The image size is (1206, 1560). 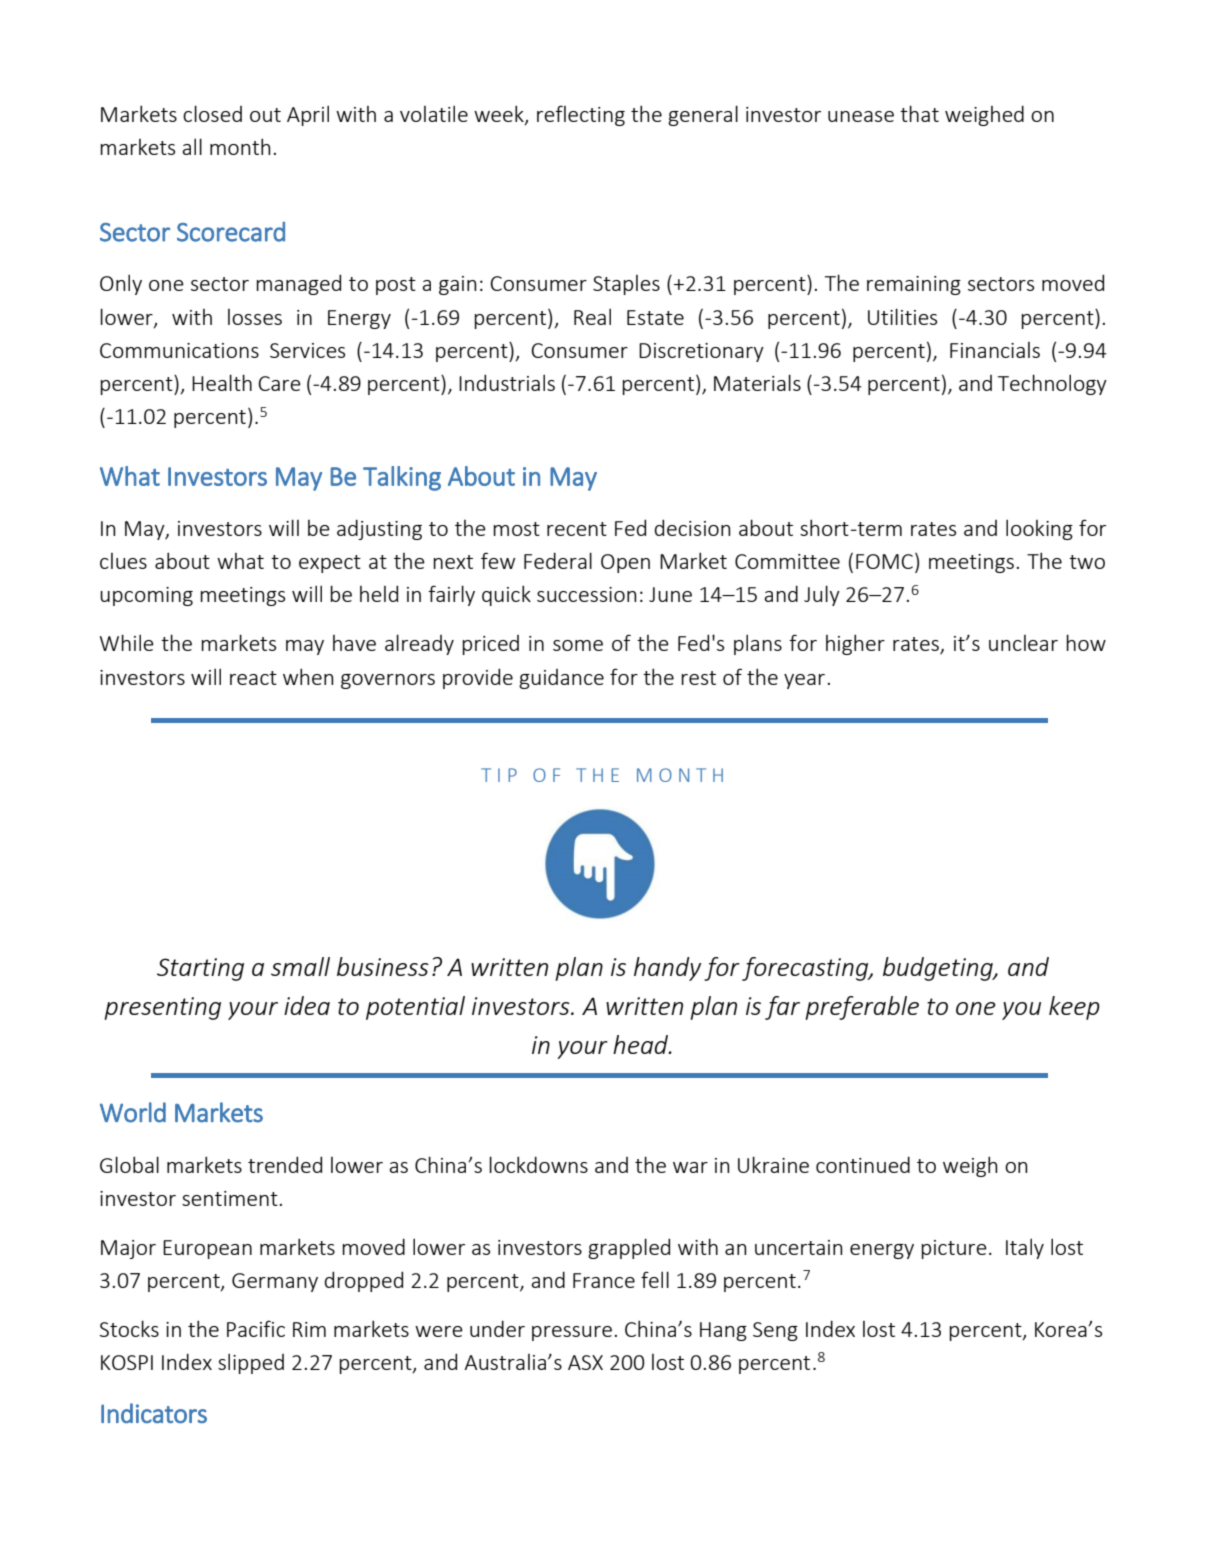 I want to click on Financials, so click(x=995, y=350).
